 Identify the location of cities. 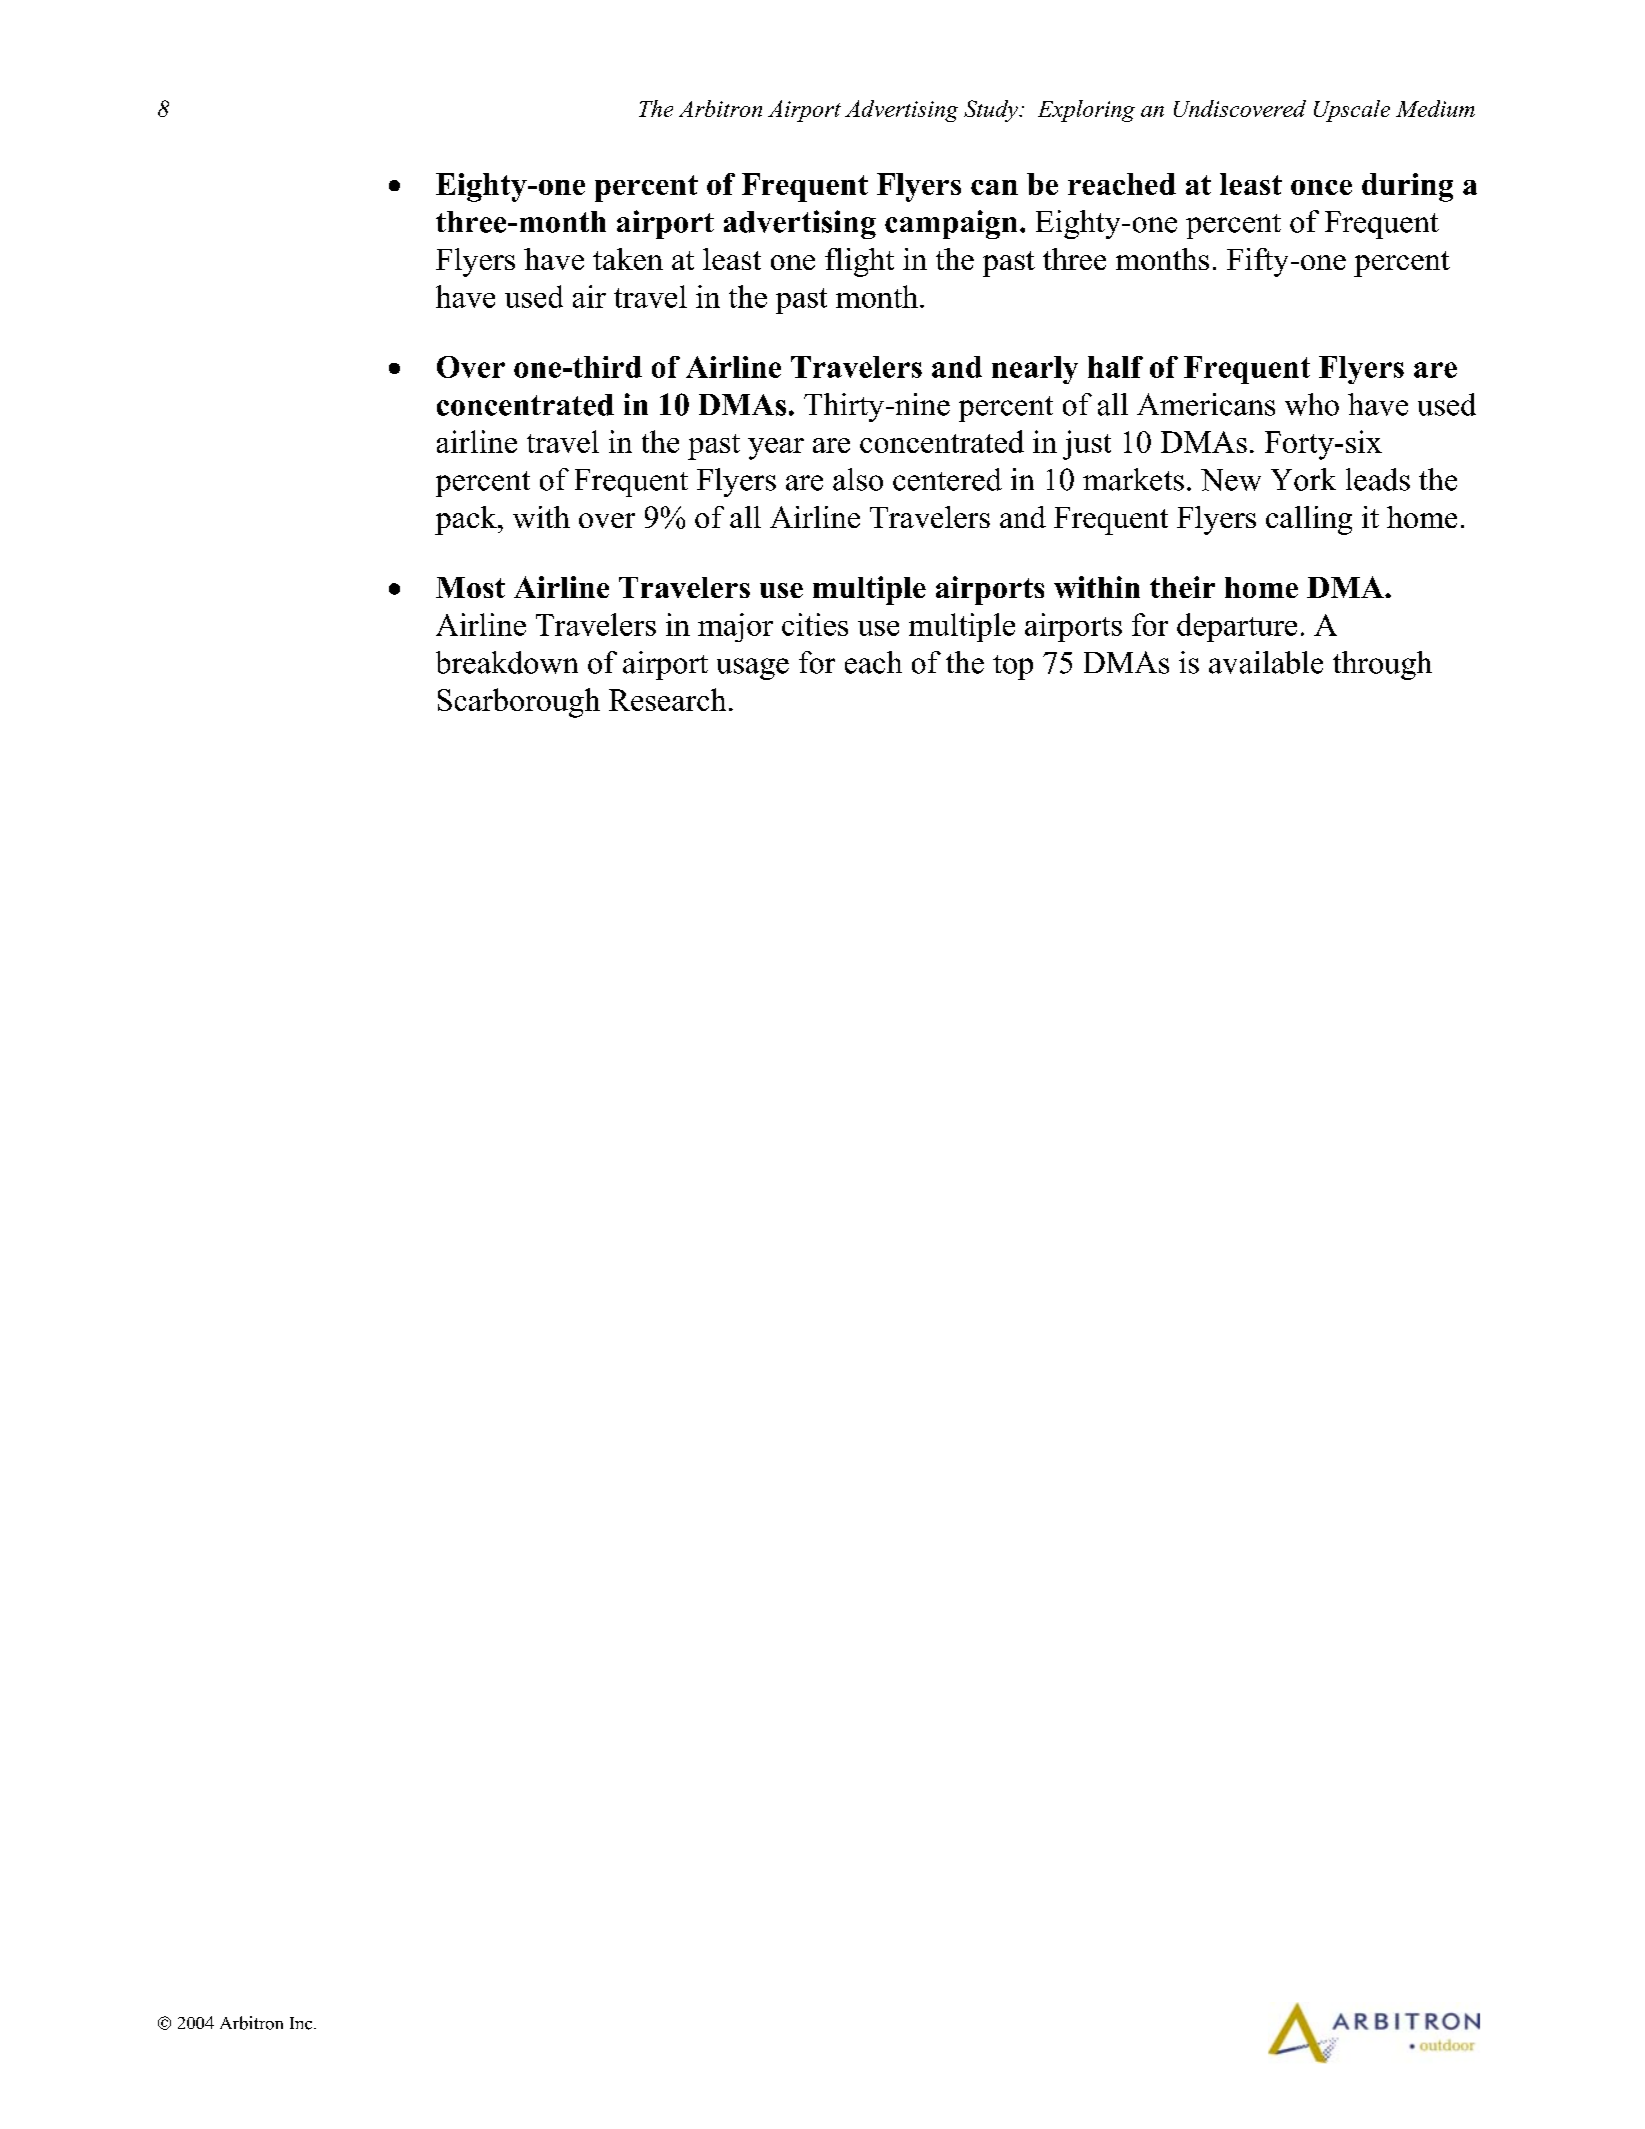
(815, 624).
